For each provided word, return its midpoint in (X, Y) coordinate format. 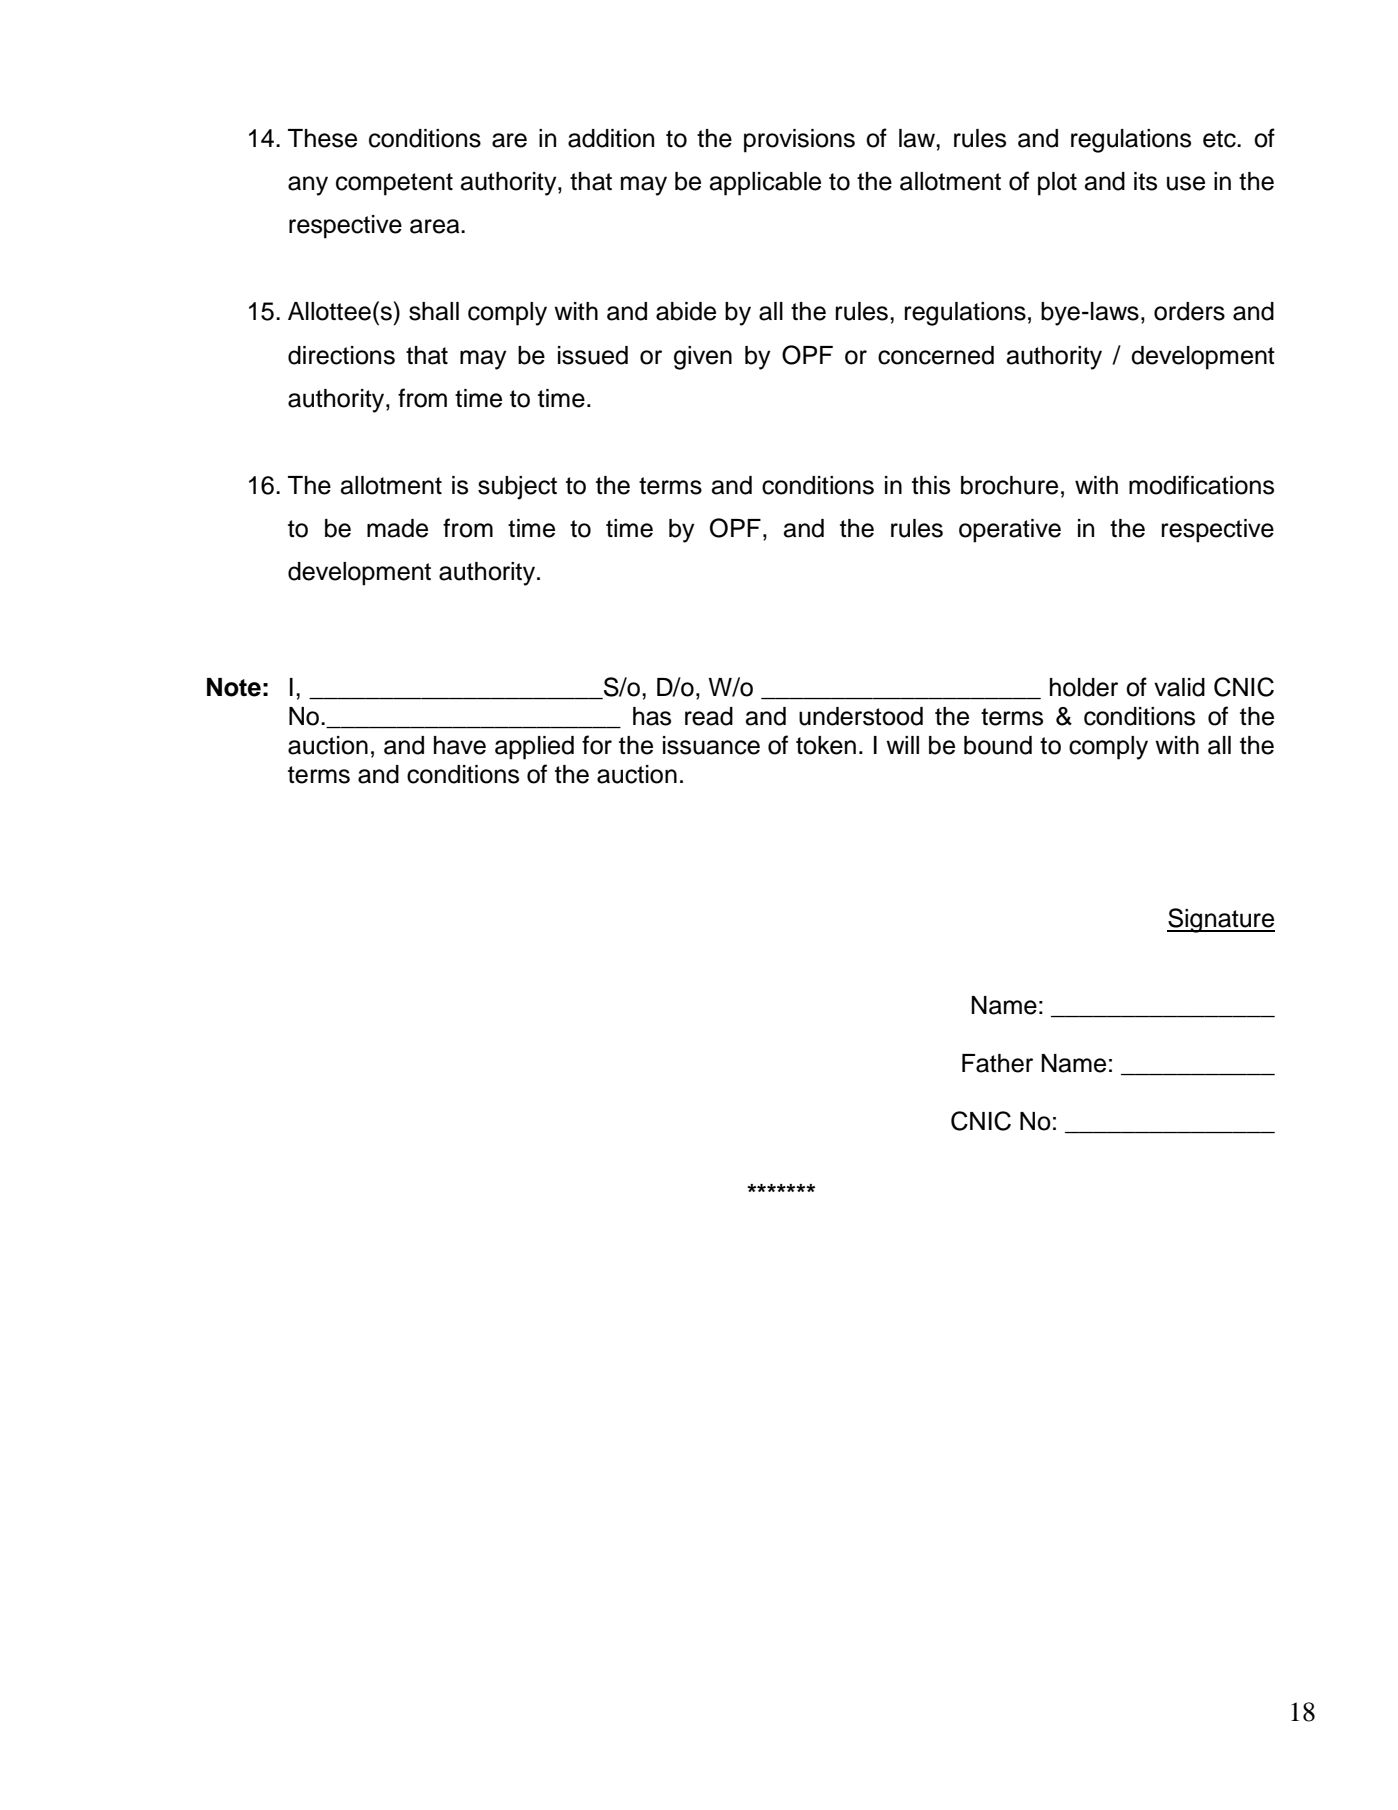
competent (394, 184)
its (1145, 181)
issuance (711, 745)
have (460, 745)
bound (998, 745)
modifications (1201, 485)
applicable (765, 184)
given (703, 358)
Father (997, 1063)
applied (534, 748)
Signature (1221, 920)
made (397, 528)
